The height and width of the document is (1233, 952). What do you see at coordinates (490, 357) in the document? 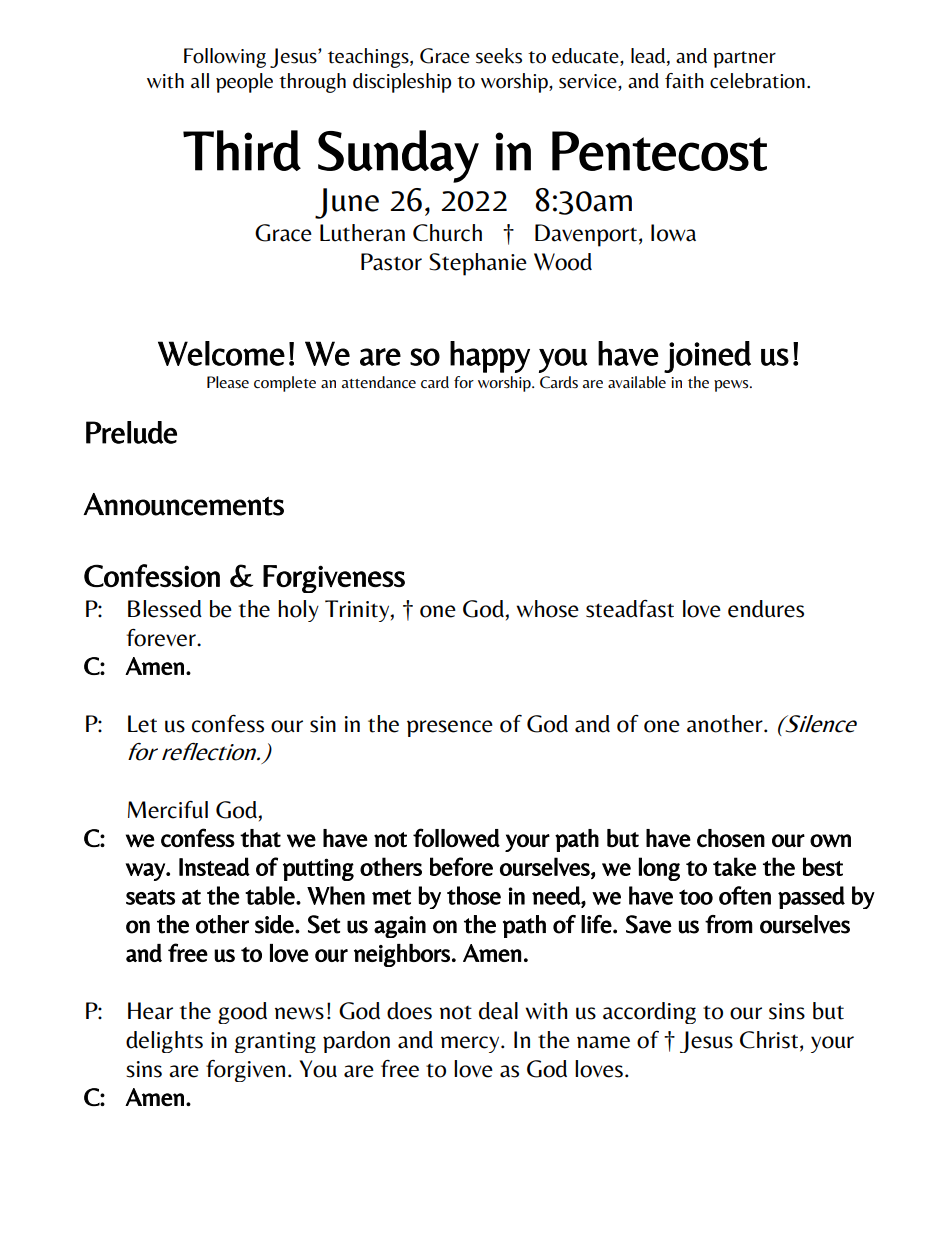
I see `happy` at bounding box center [490, 357].
